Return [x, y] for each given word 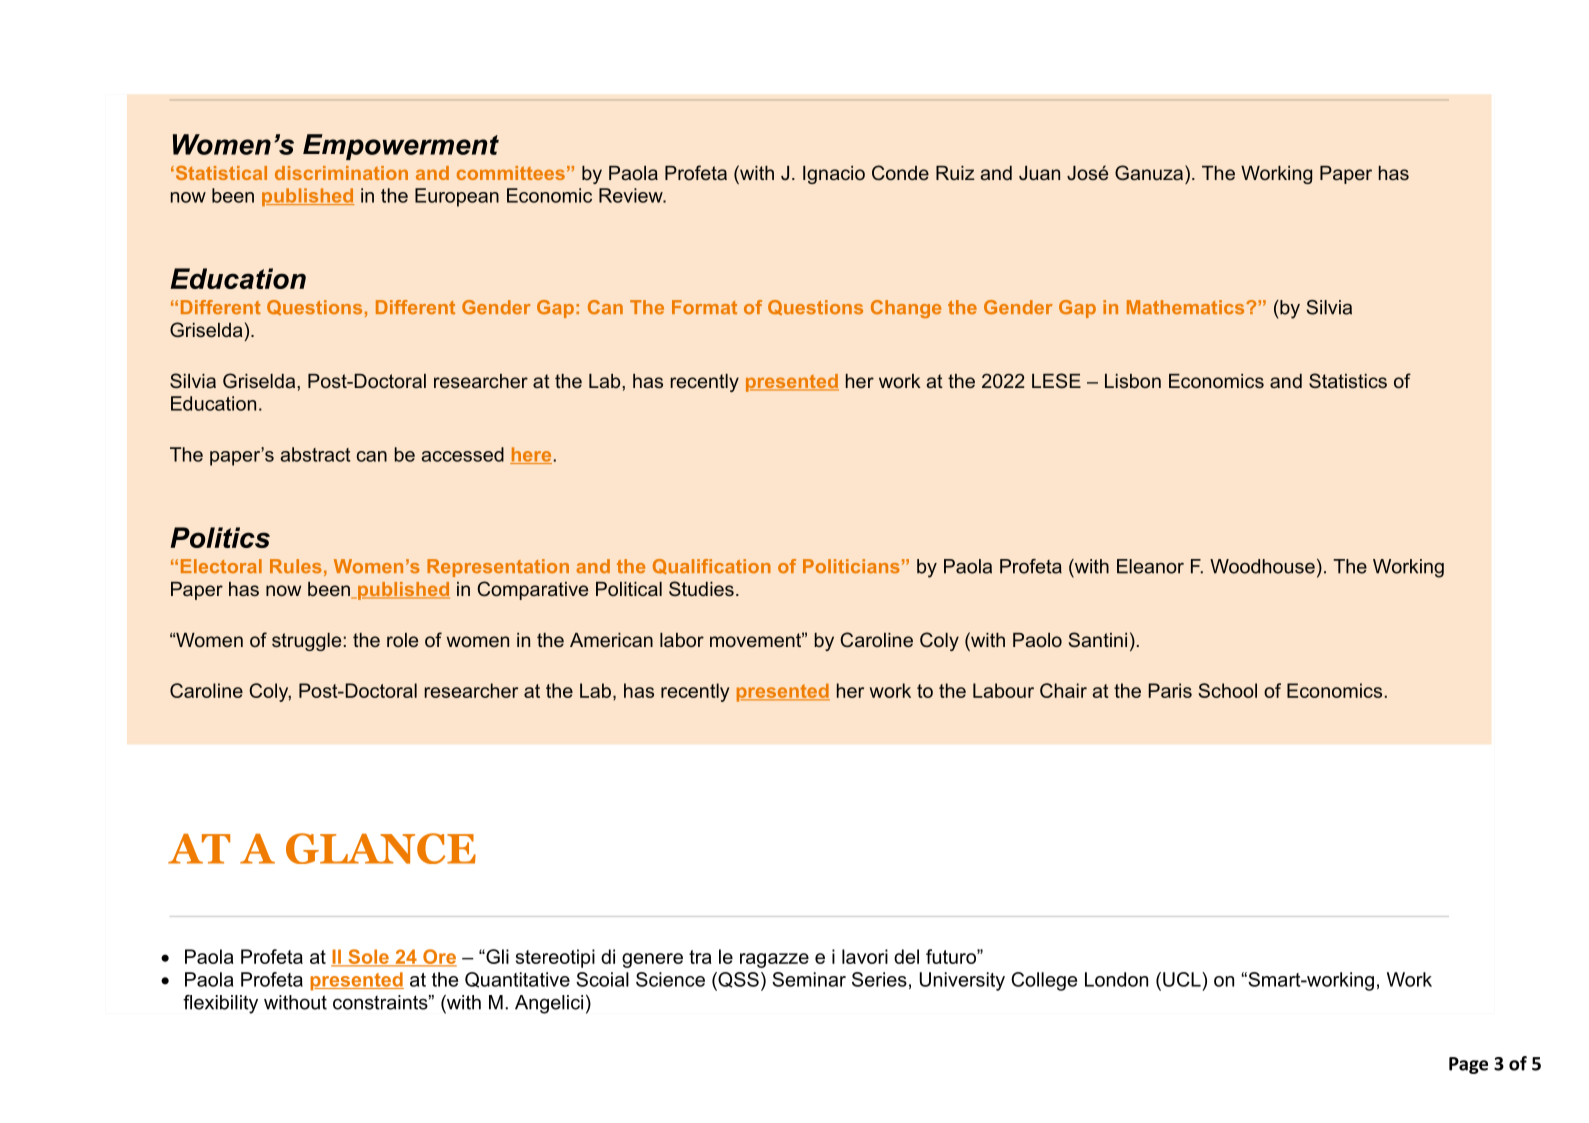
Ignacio [834, 175]
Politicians [851, 566]
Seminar [809, 979]
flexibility [220, 1004]
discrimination [341, 173]
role [402, 640]
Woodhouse [1262, 566]
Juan [1039, 173]
